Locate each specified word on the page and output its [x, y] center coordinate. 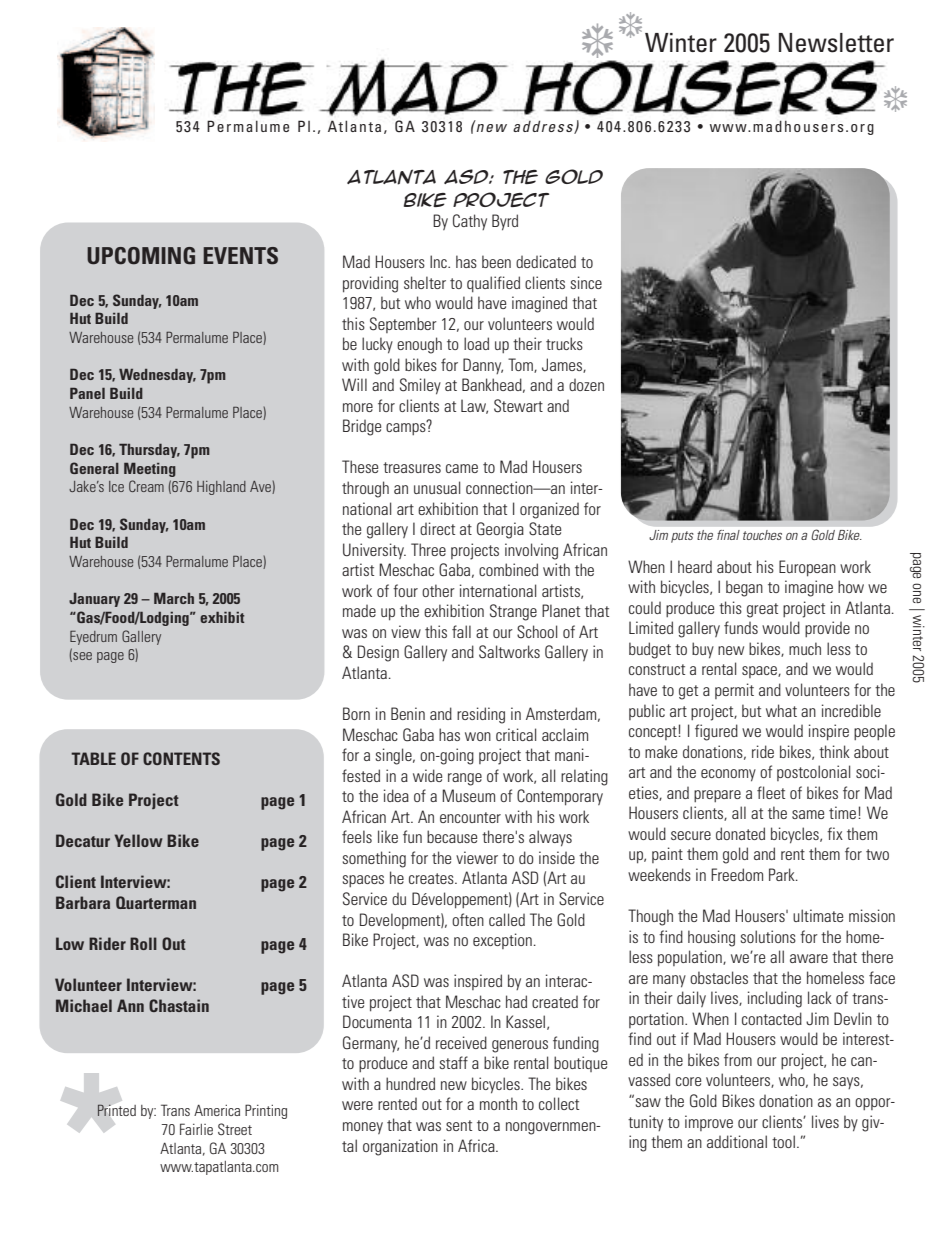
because [452, 836]
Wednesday [157, 376]
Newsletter [836, 43]
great [762, 610]
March [174, 598]
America [217, 1110]
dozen [586, 385]
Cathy [470, 222]
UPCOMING [141, 256]
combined [508, 569]
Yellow [138, 840]
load [476, 343]
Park [783, 874]
